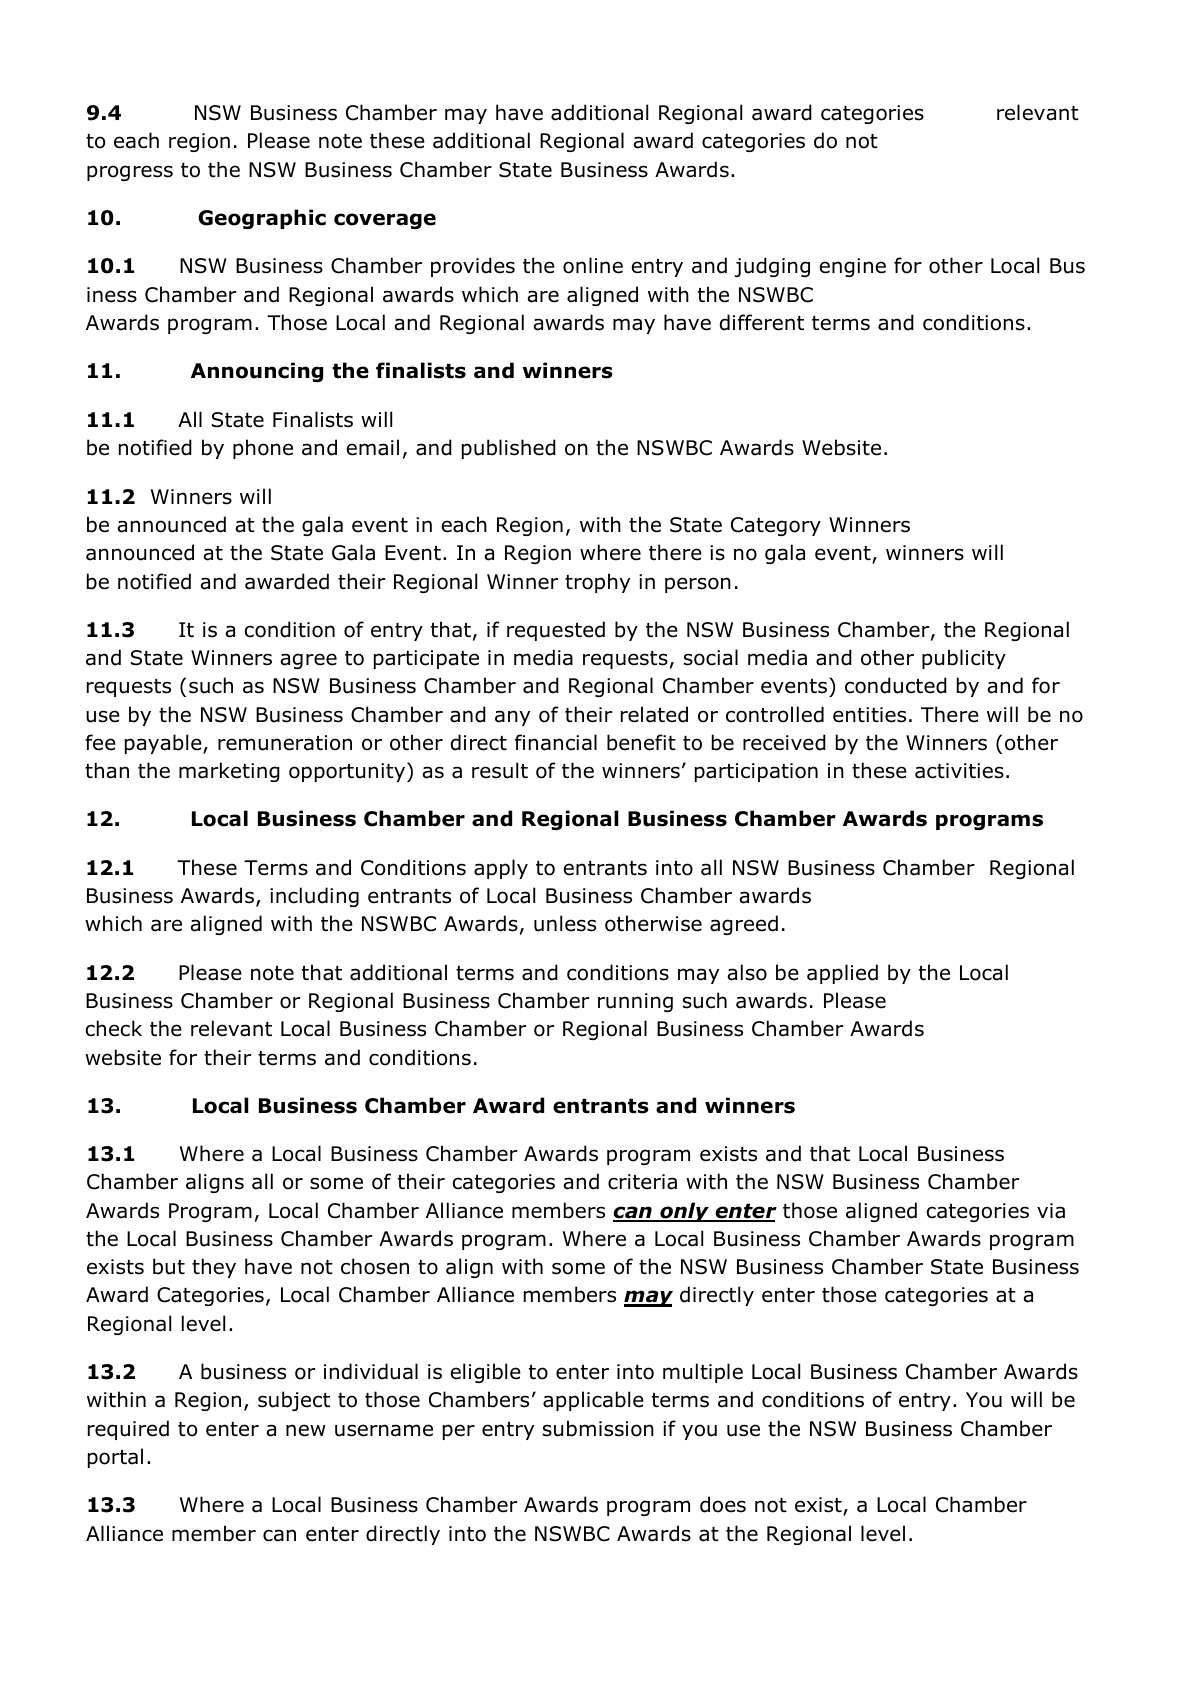  I want to click on required, so click(128, 1430).
